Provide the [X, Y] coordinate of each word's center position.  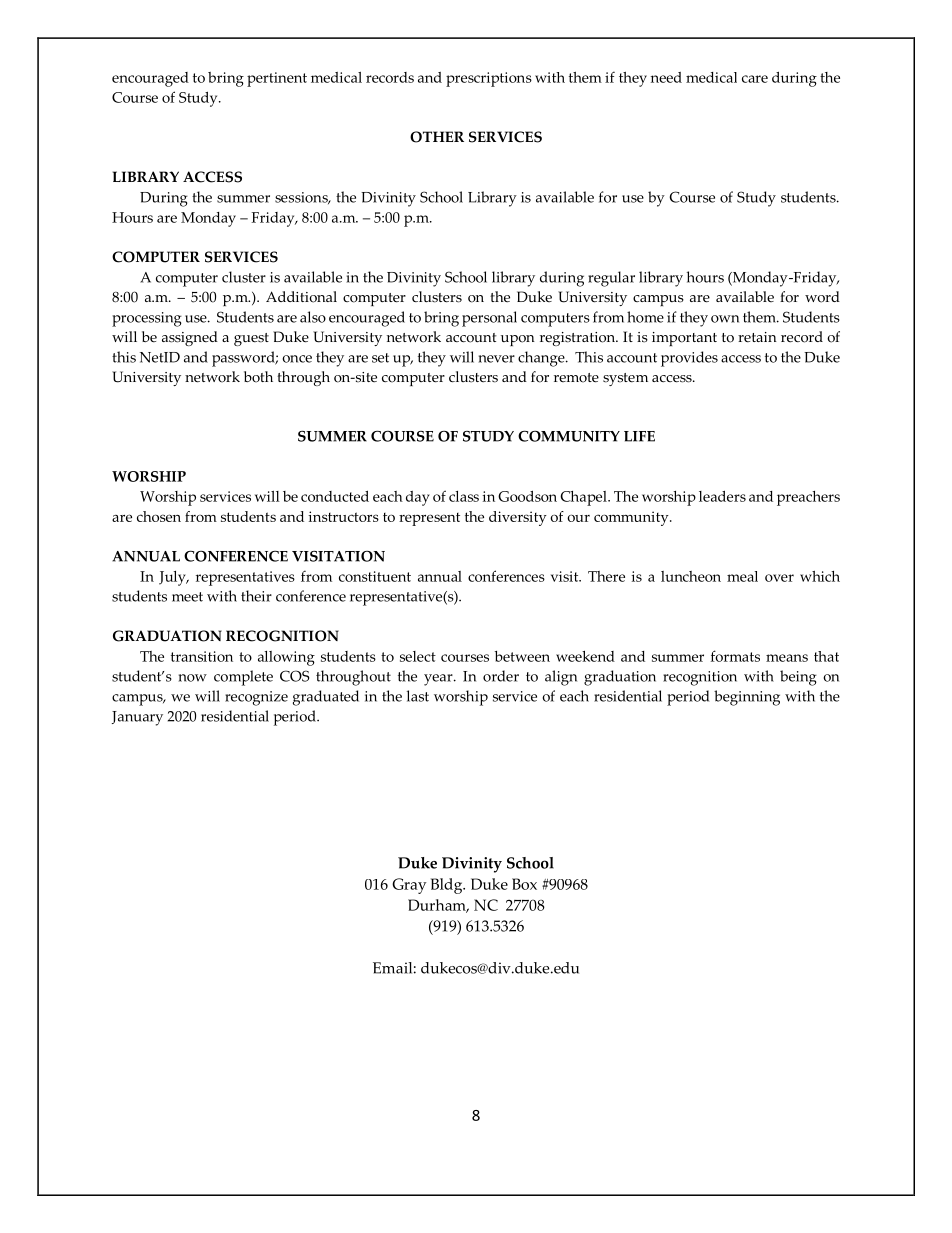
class [464, 496]
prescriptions [489, 79]
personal [489, 319]
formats [735, 656]
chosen [159, 516]
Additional [301, 297]
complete [243, 678]
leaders [722, 496]
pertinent [277, 79]
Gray [409, 886]
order [501, 676]
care [755, 79]
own [725, 319]
